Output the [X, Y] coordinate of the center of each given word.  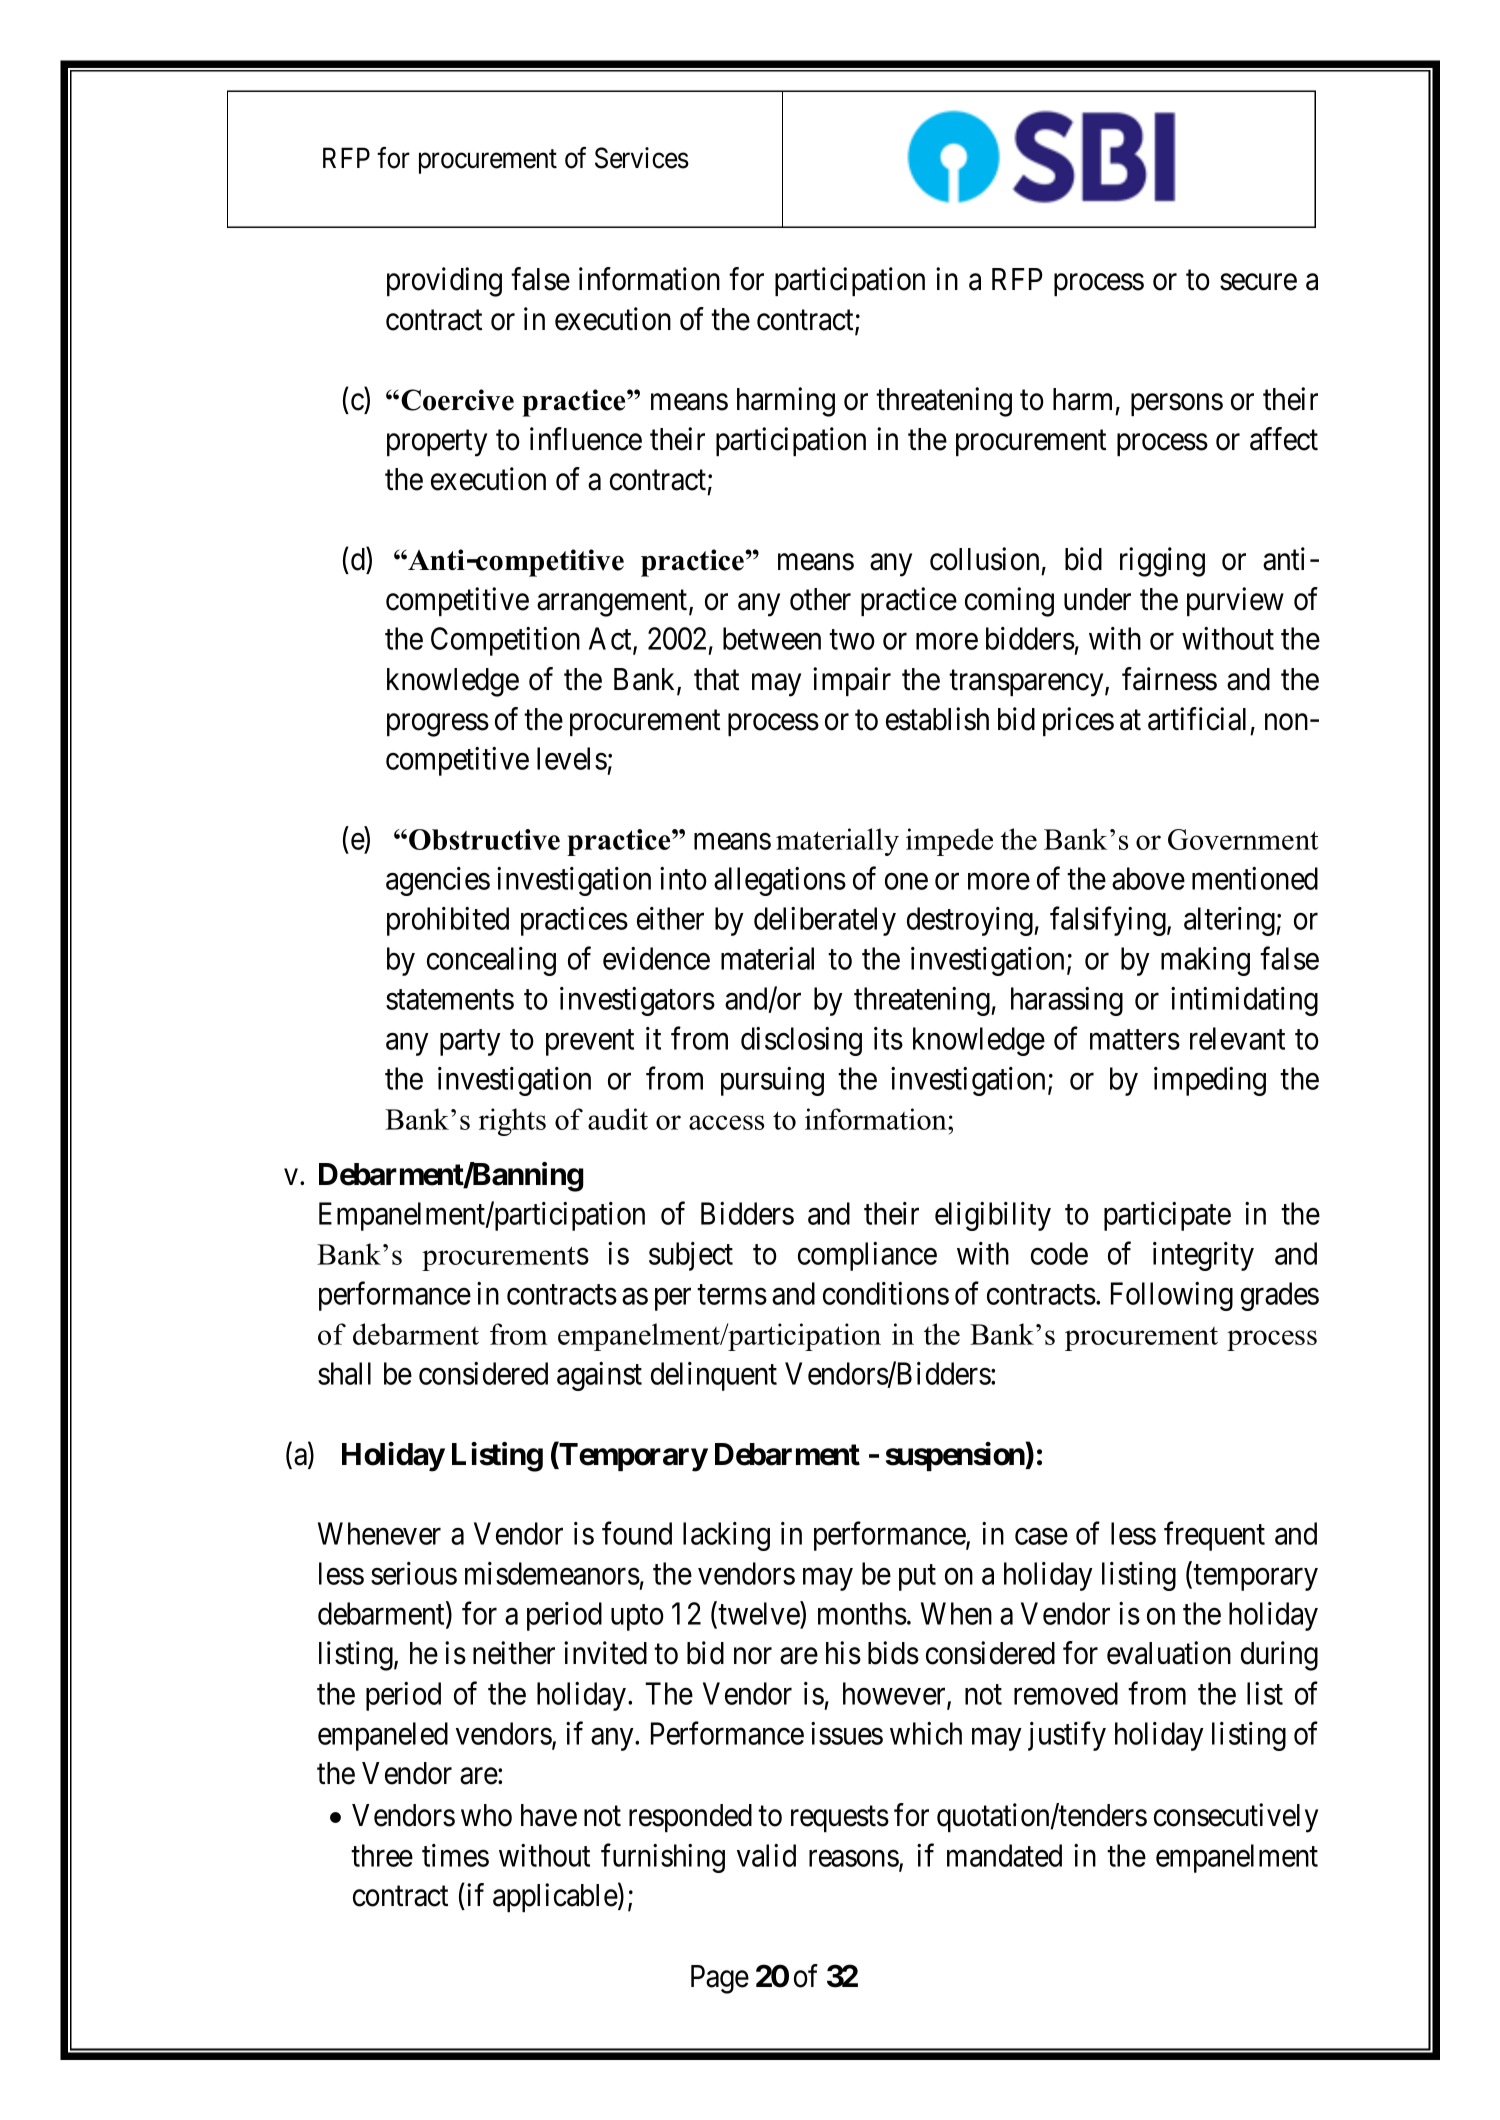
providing [444, 282]
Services [642, 158]
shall [344, 1373]
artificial [1197, 719]
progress [438, 725]
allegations [780, 881]
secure [1258, 282]
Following [1172, 1296]
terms [732, 1295]
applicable [555, 1897]
